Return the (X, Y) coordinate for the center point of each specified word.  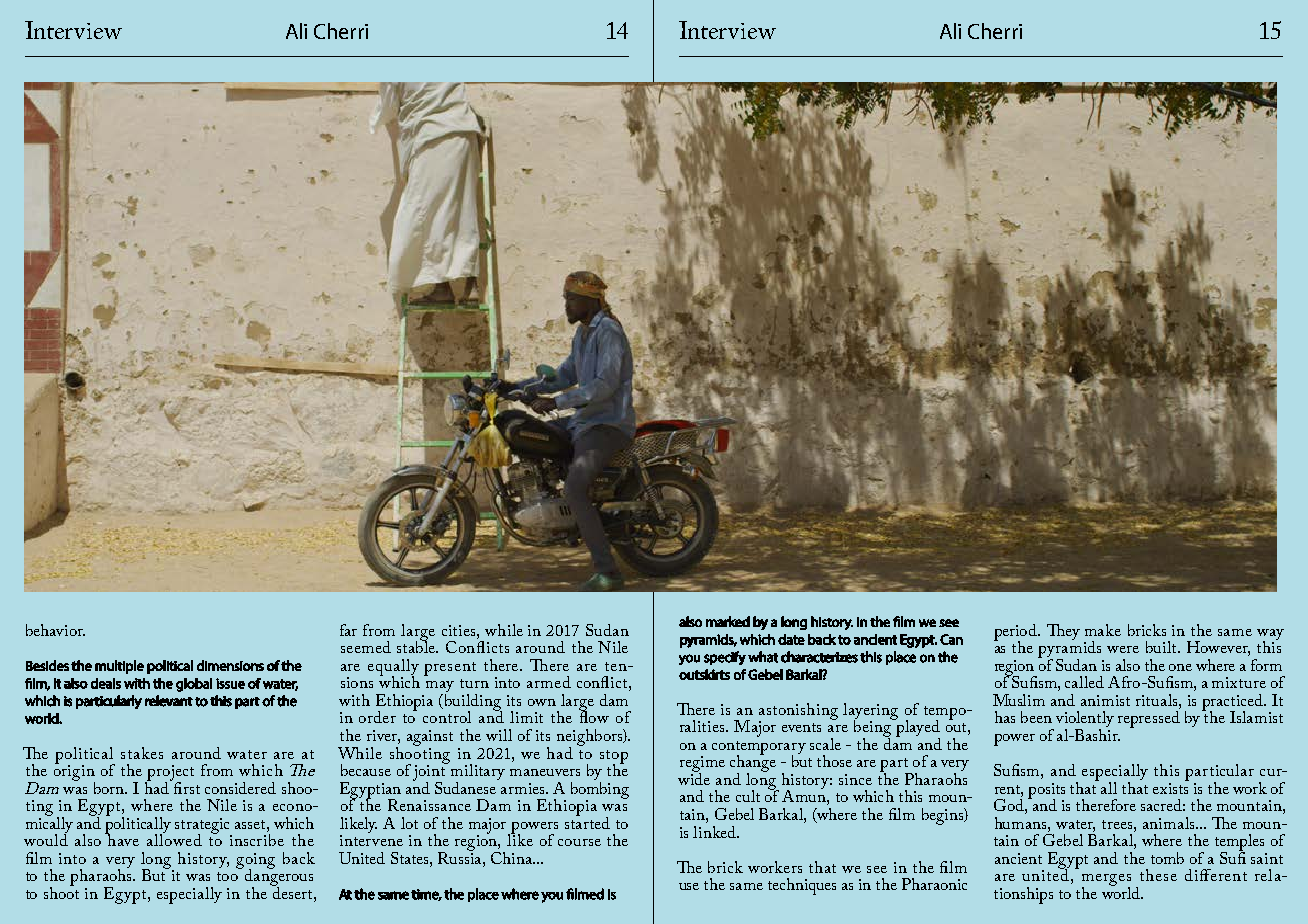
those (834, 761)
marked (728, 621)
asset (251, 824)
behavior (55, 630)
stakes (142, 753)
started (587, 821)
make (1103, 630)
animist (1105, 700)
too (227, 876)
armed (549, 682)
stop (614, 758)
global (194, 685)
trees (1118, 824)
